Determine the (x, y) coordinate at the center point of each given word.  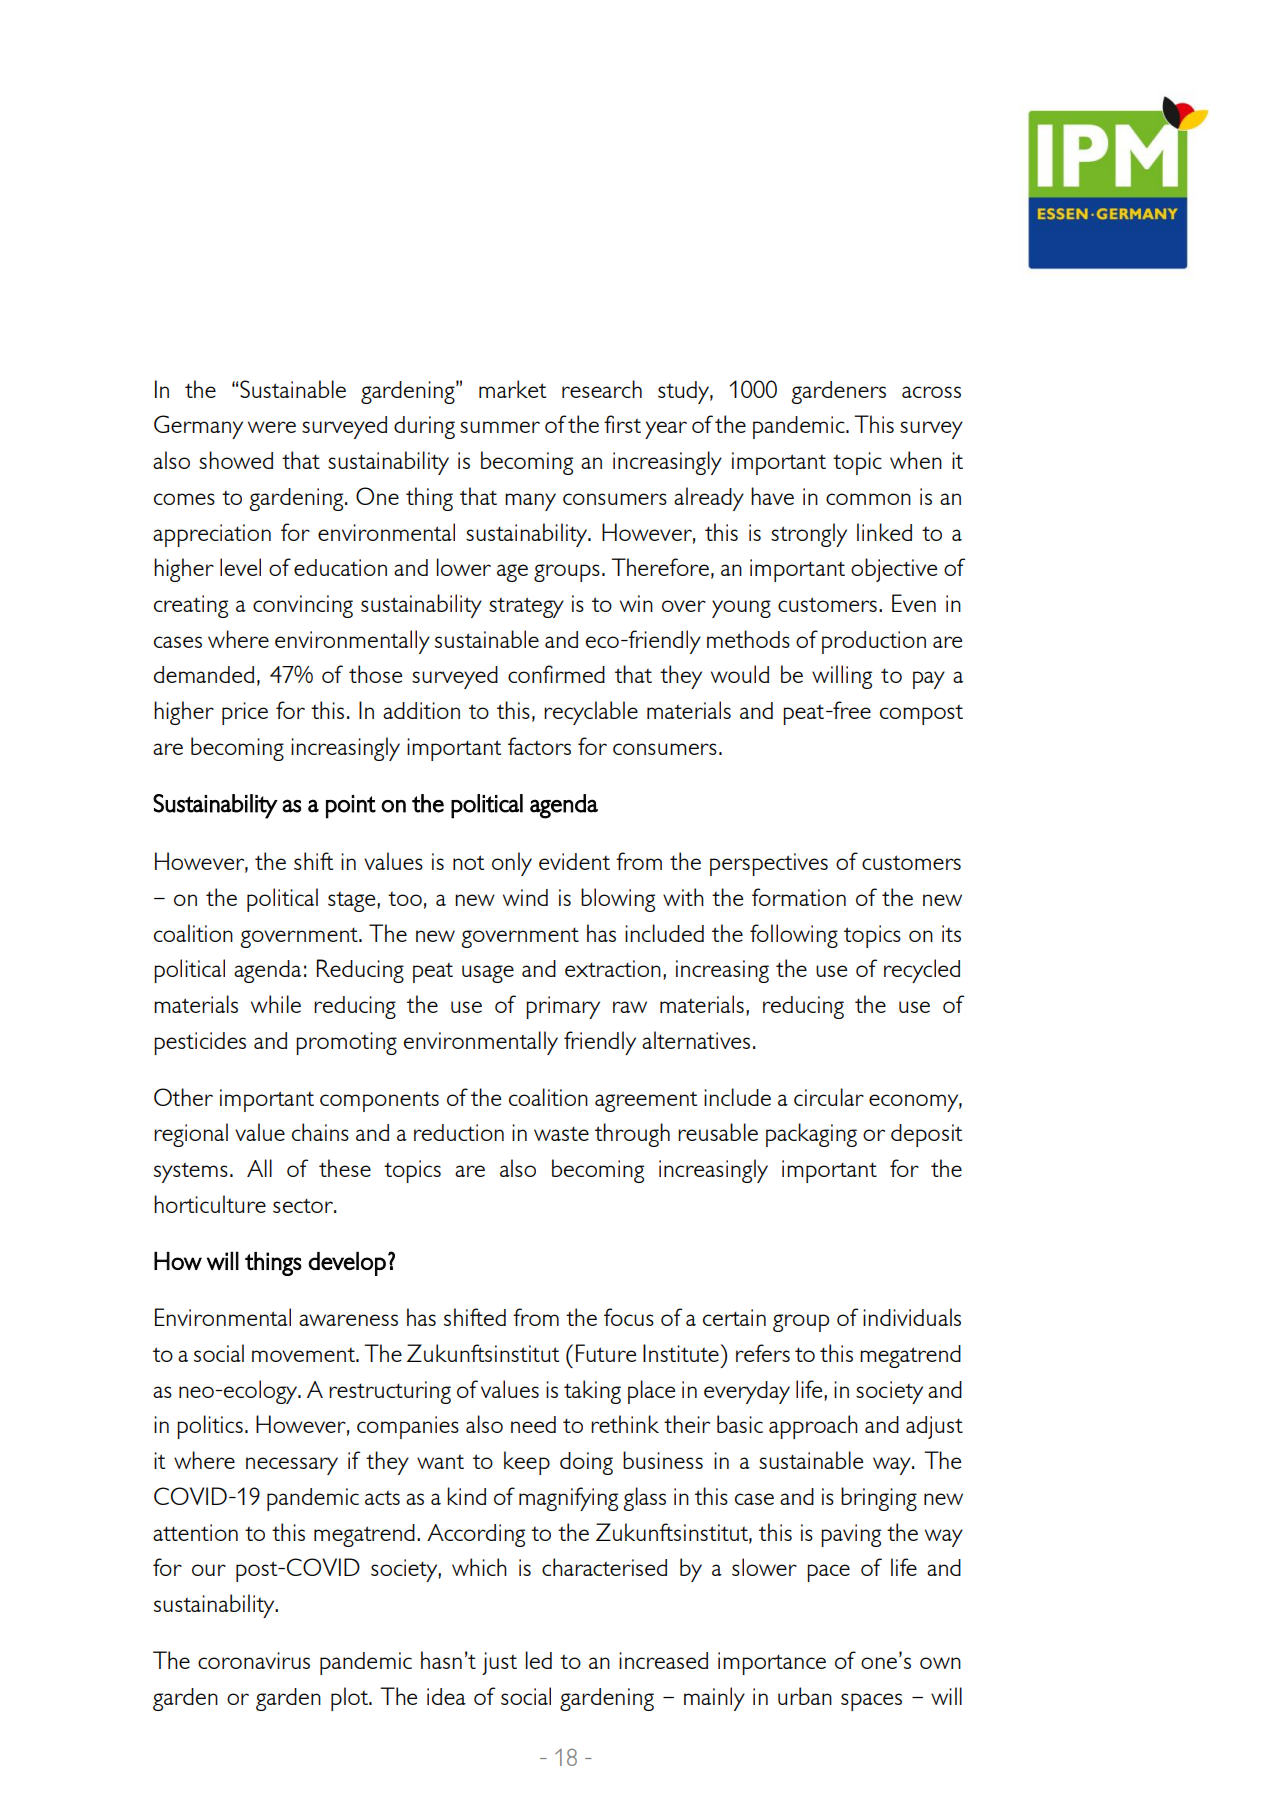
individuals (912, 1317)
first (622, 424)
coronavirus (254, 1660)
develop (347, 1263)
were (272, 427)
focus (629, 1317)
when (916, 460)
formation (799, 897)
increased (663, 1660)
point (351, 807)
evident (574, 861)
